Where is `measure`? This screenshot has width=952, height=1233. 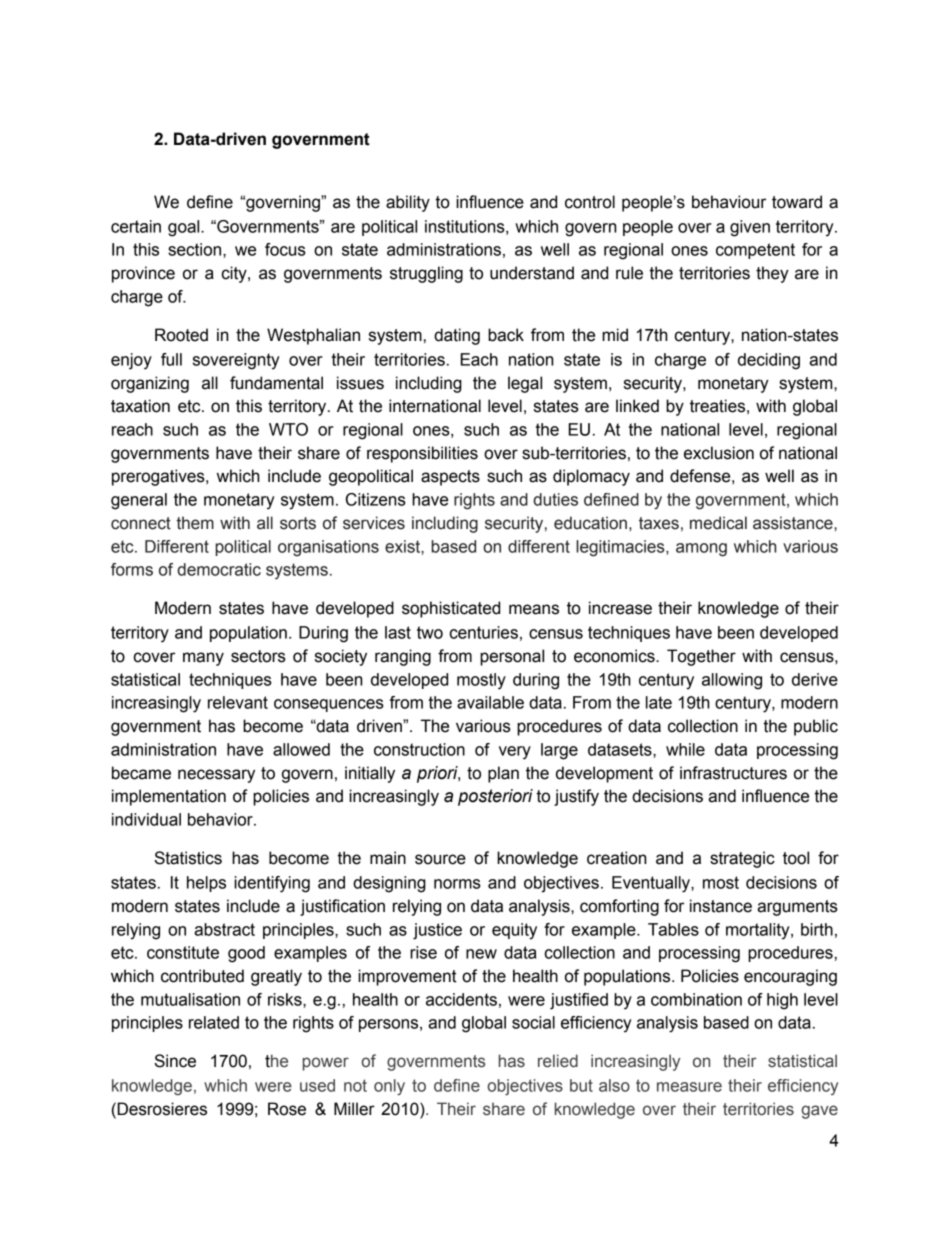 measure is located at coordinates (689, 1087).
